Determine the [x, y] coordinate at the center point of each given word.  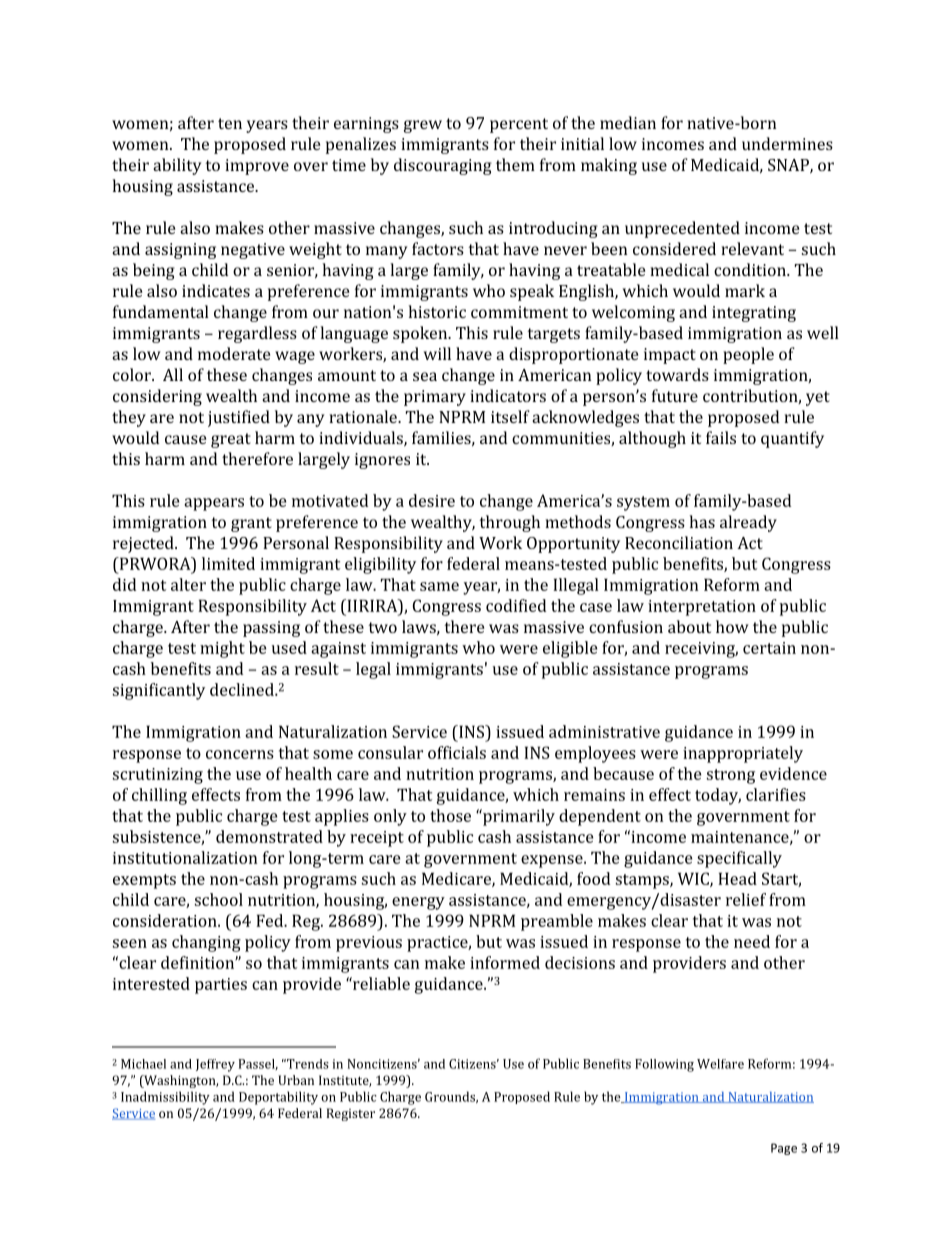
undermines [787, 143]
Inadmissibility [165, 1098]
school [219, 899]
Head [737, 878]
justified [239, 418]
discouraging [443, 166]
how [732, 626]
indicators [508, 395]
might [222, 649]
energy [418, 903]
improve [257, 167]
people [748, 355]
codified [516, 605]
